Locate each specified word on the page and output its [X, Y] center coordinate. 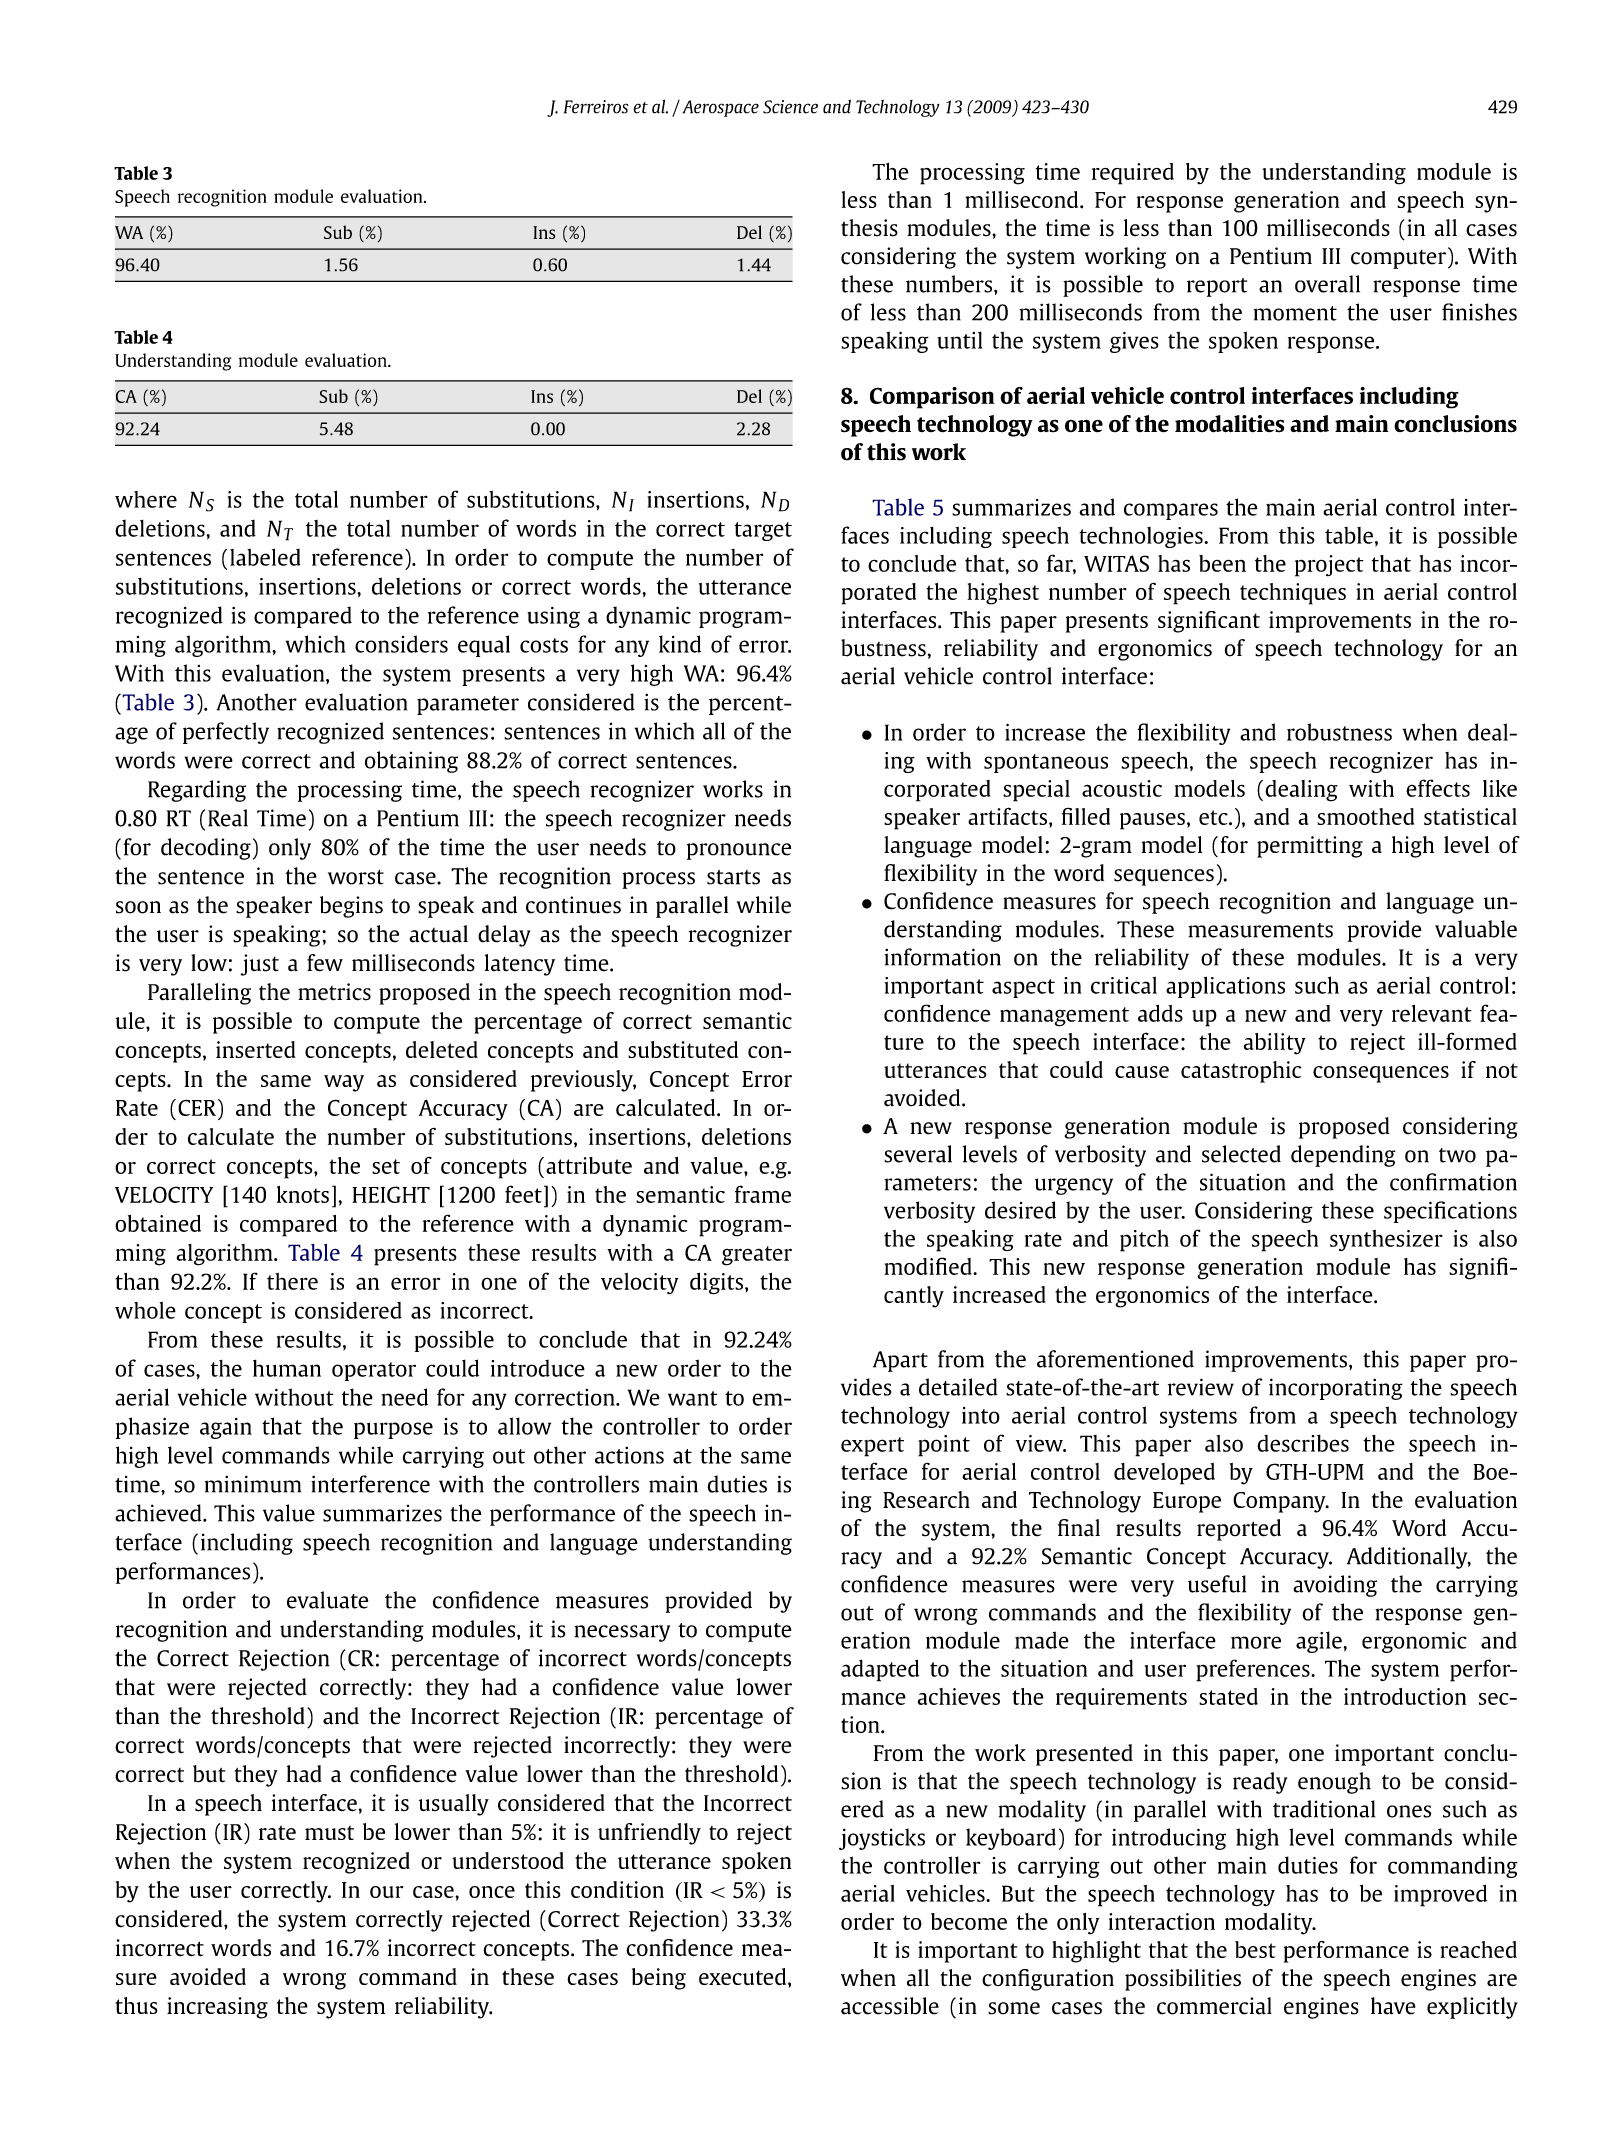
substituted [683, 1049]
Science [790, 107]
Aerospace [721, 108]
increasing [217, 2008]
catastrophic [1241, 1072]
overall [1327, 284]
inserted [256, 1049]
